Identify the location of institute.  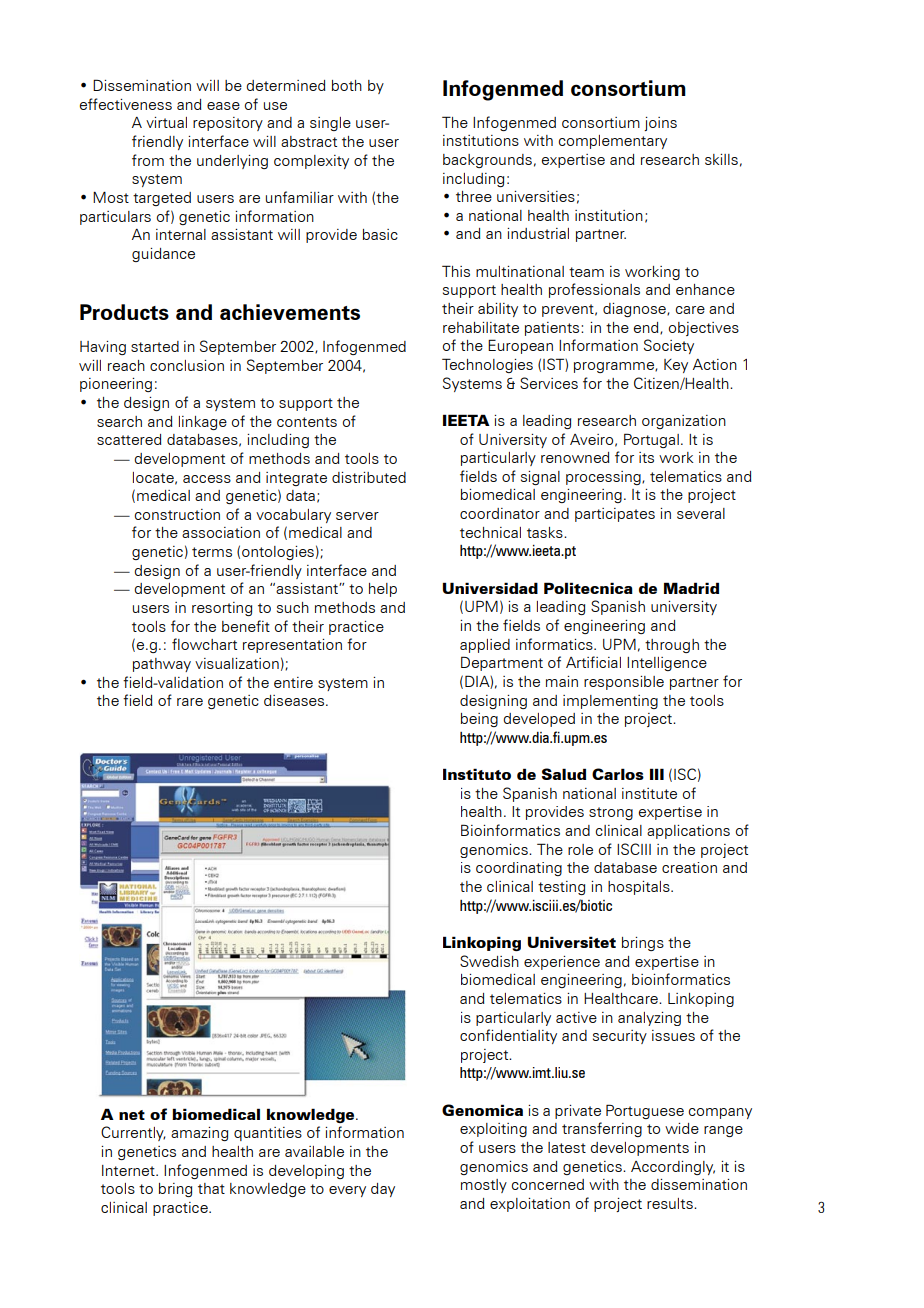
(649, 793).
